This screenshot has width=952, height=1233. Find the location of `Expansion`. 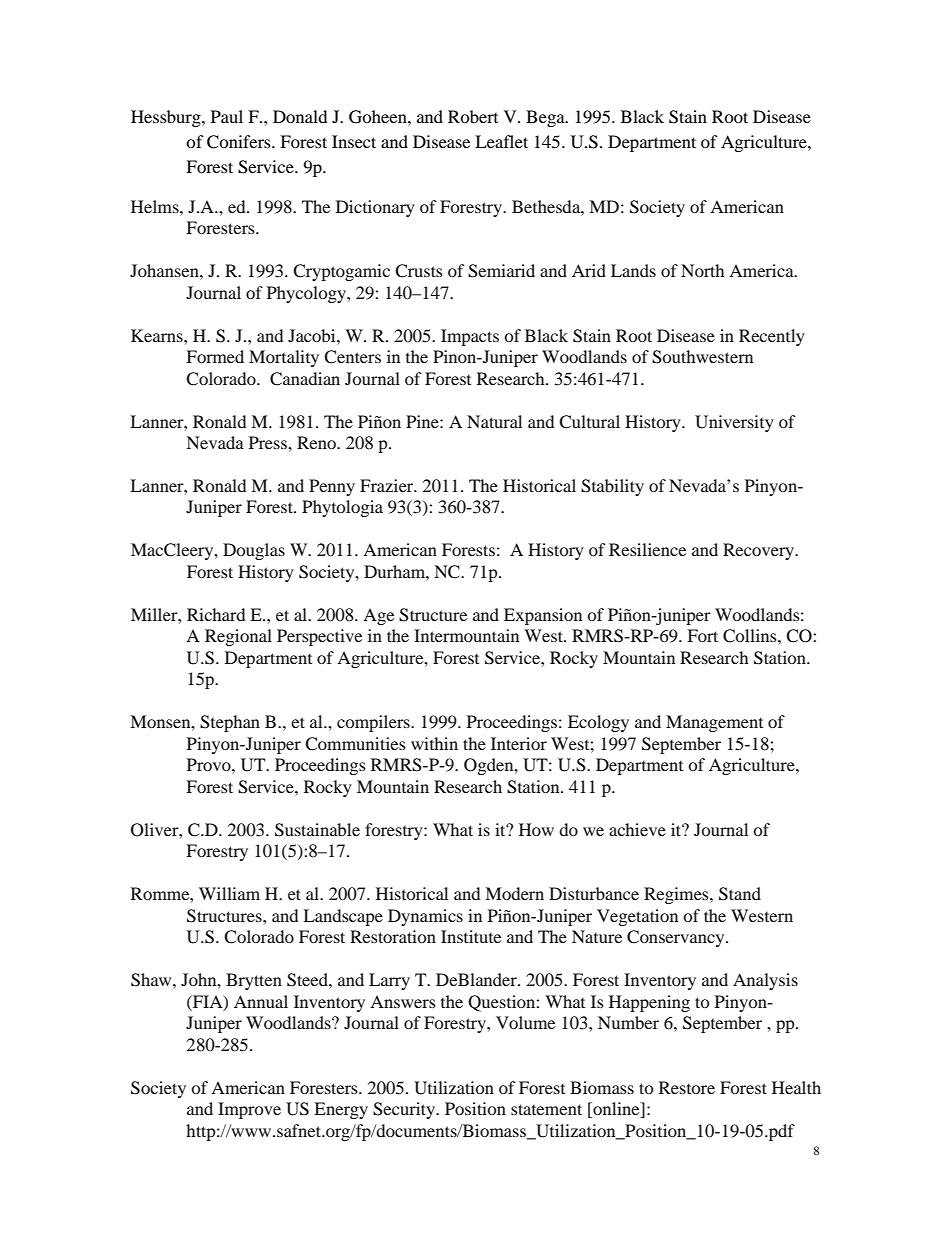

Expansion is located at coordinates (543, 616).
